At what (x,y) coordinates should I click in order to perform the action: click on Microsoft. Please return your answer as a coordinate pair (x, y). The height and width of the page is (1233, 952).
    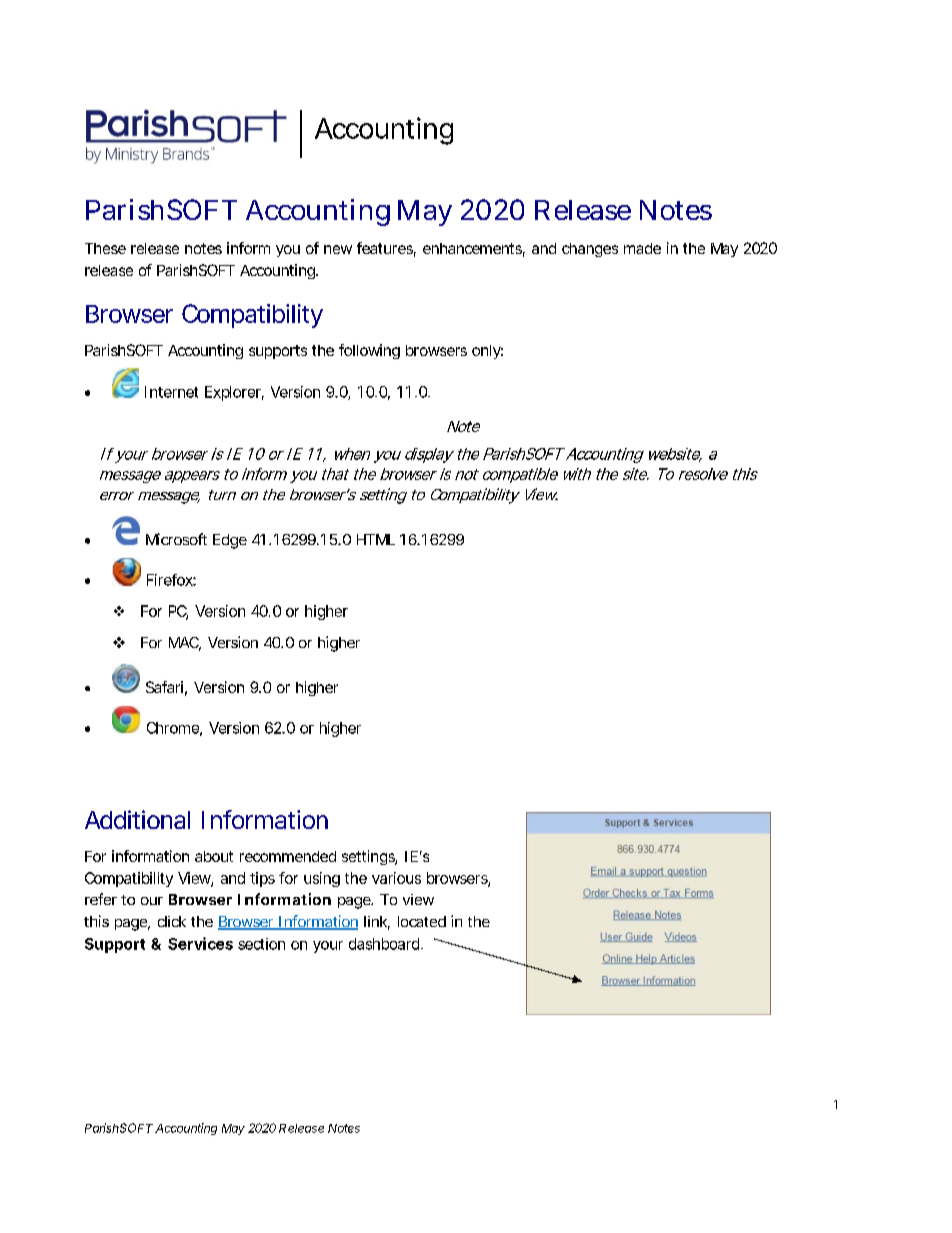
    Looking at the image, I should click on (176, 539).
